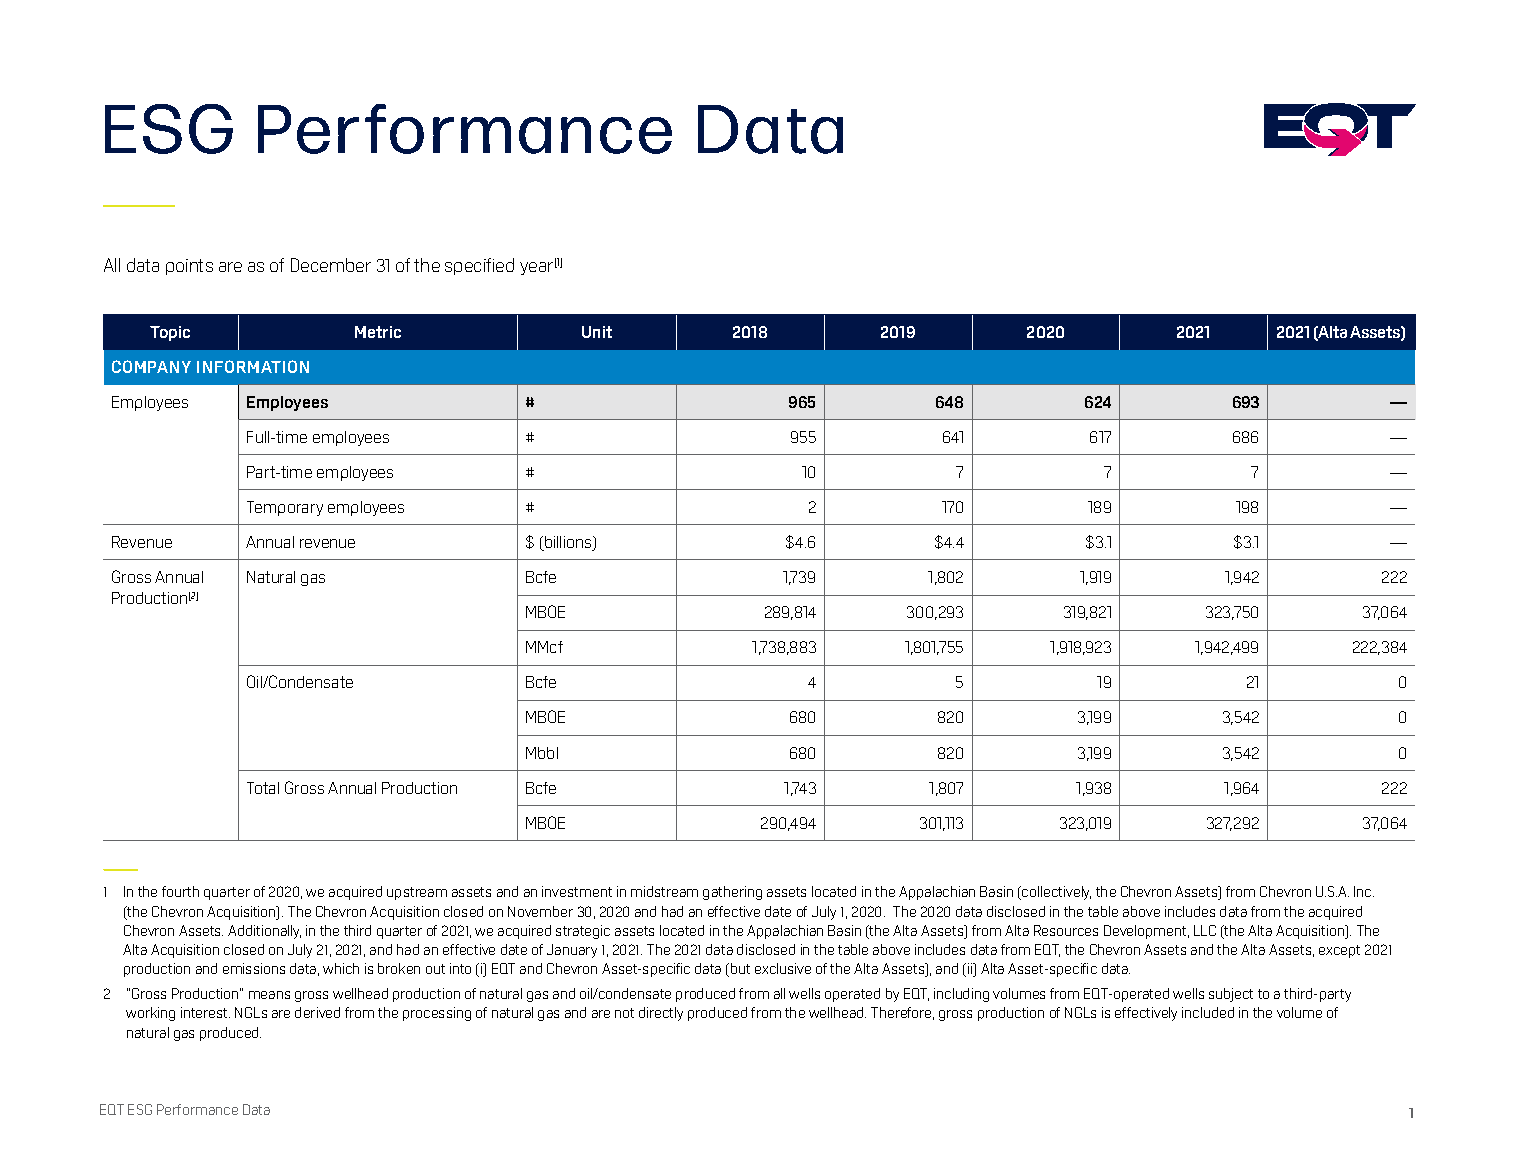  Describe the element at coordinates (597, 332) in the screenshot. I see `Unit` at that location.
